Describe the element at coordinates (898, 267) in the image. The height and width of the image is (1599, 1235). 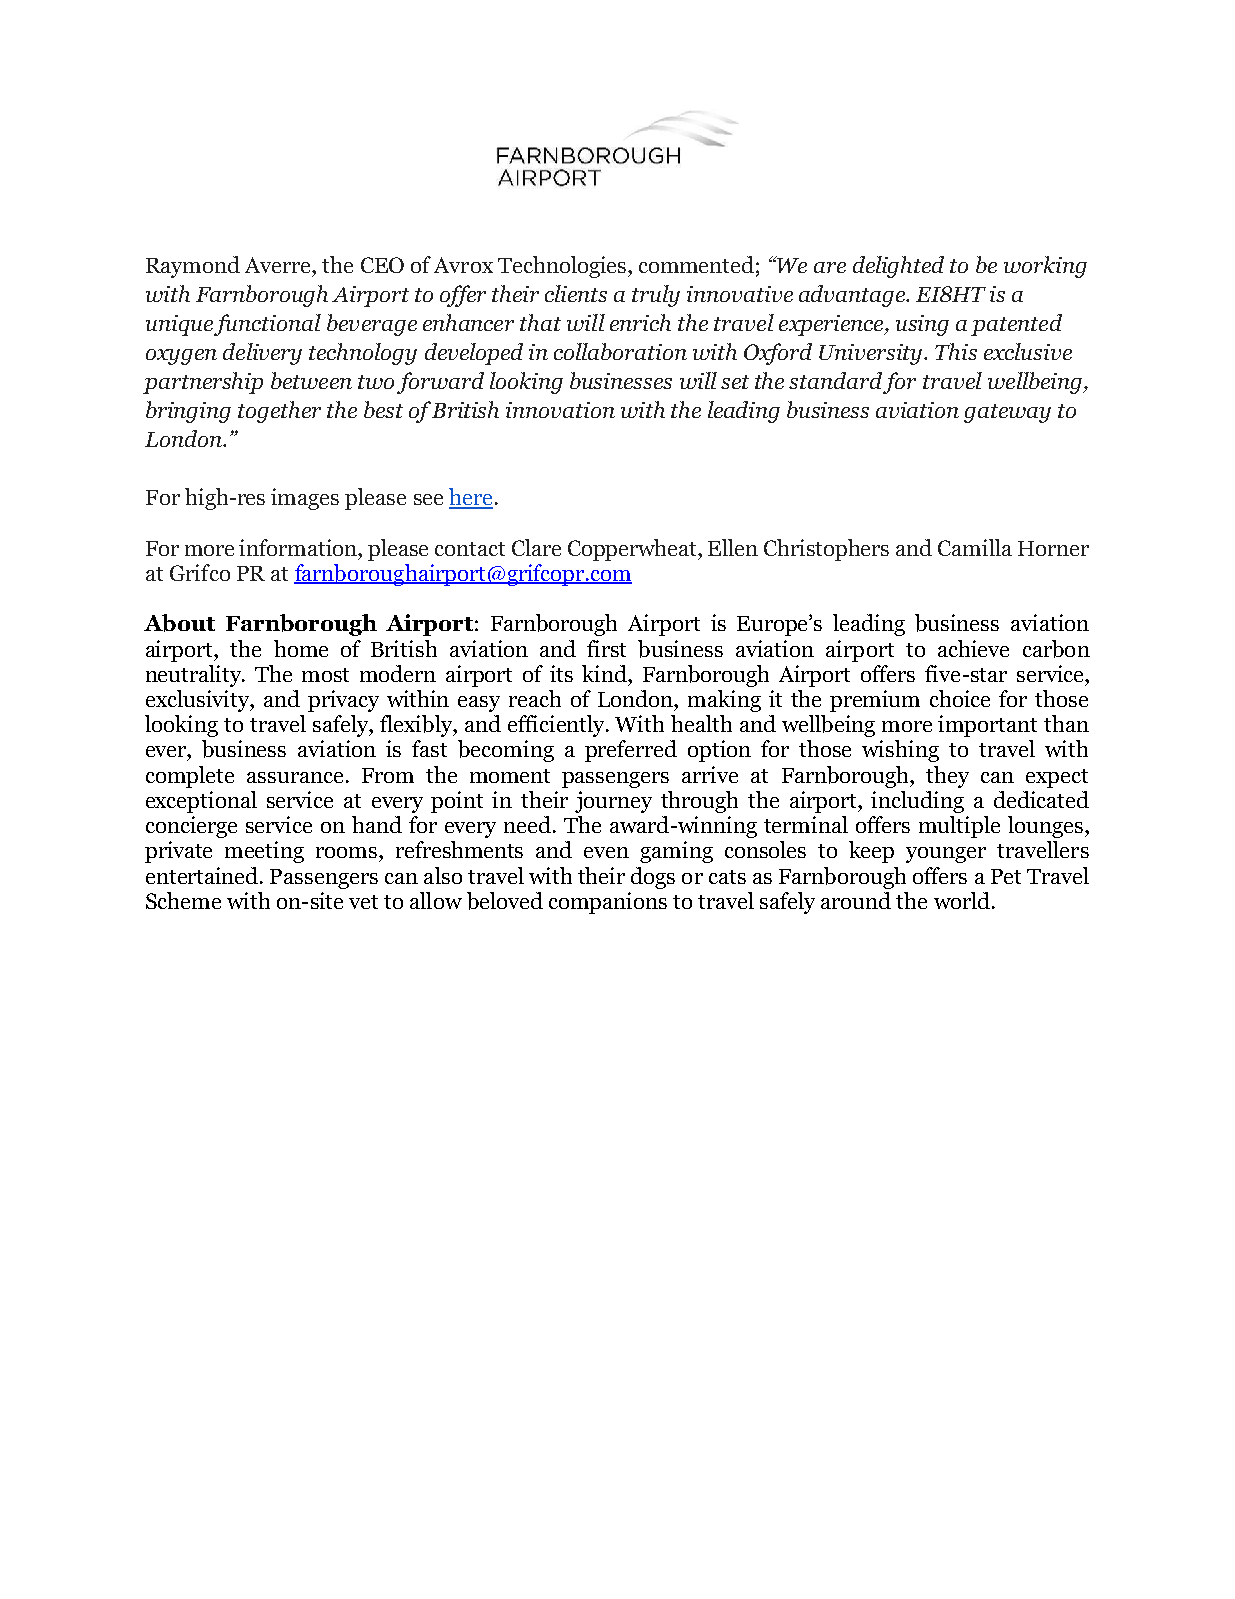
I see `delighted` at that location.
